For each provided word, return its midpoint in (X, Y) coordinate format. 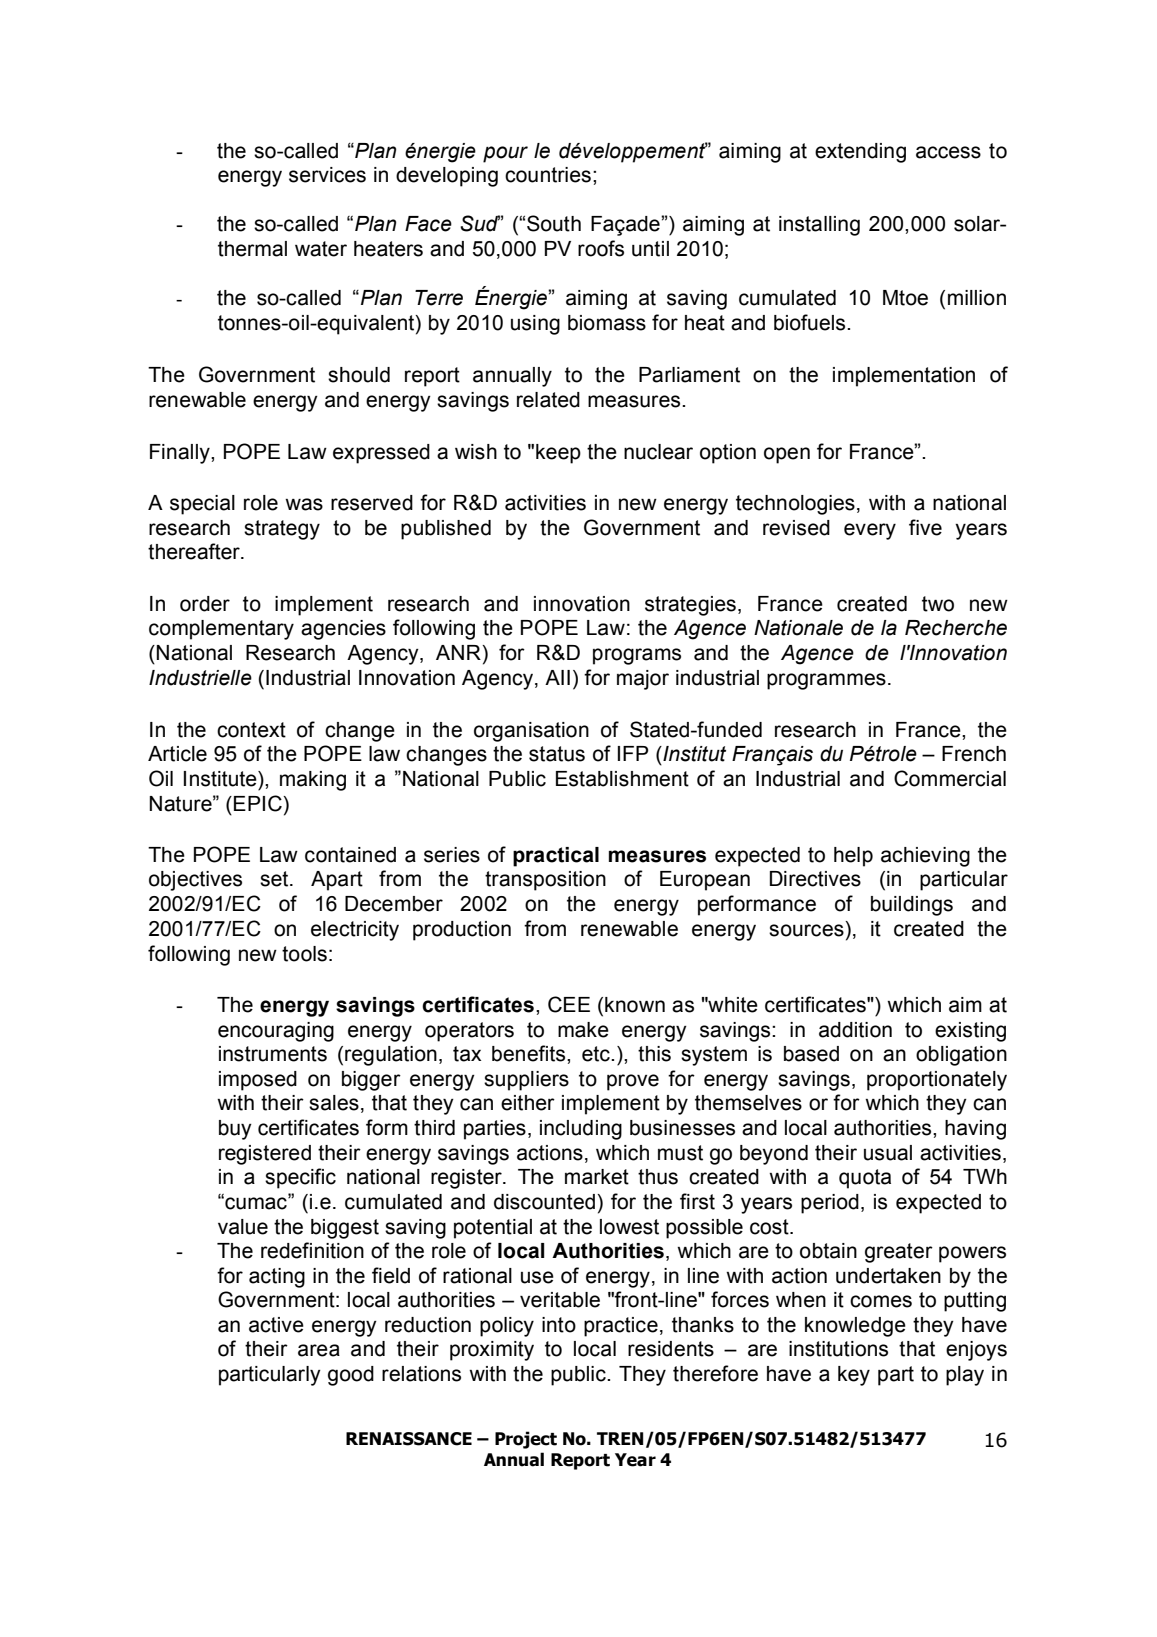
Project (526, 1440)
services (327, 175)
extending (860, 153)
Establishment (622, 779)
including (581, 1130)
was (304, 504)
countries (548, 175)
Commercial (950, 778)
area (319, 1350)
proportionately (937, 1081)
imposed (258, 1081)
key (854, 1376)
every (870, 531)
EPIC (259, 803)
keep (558, 454)
